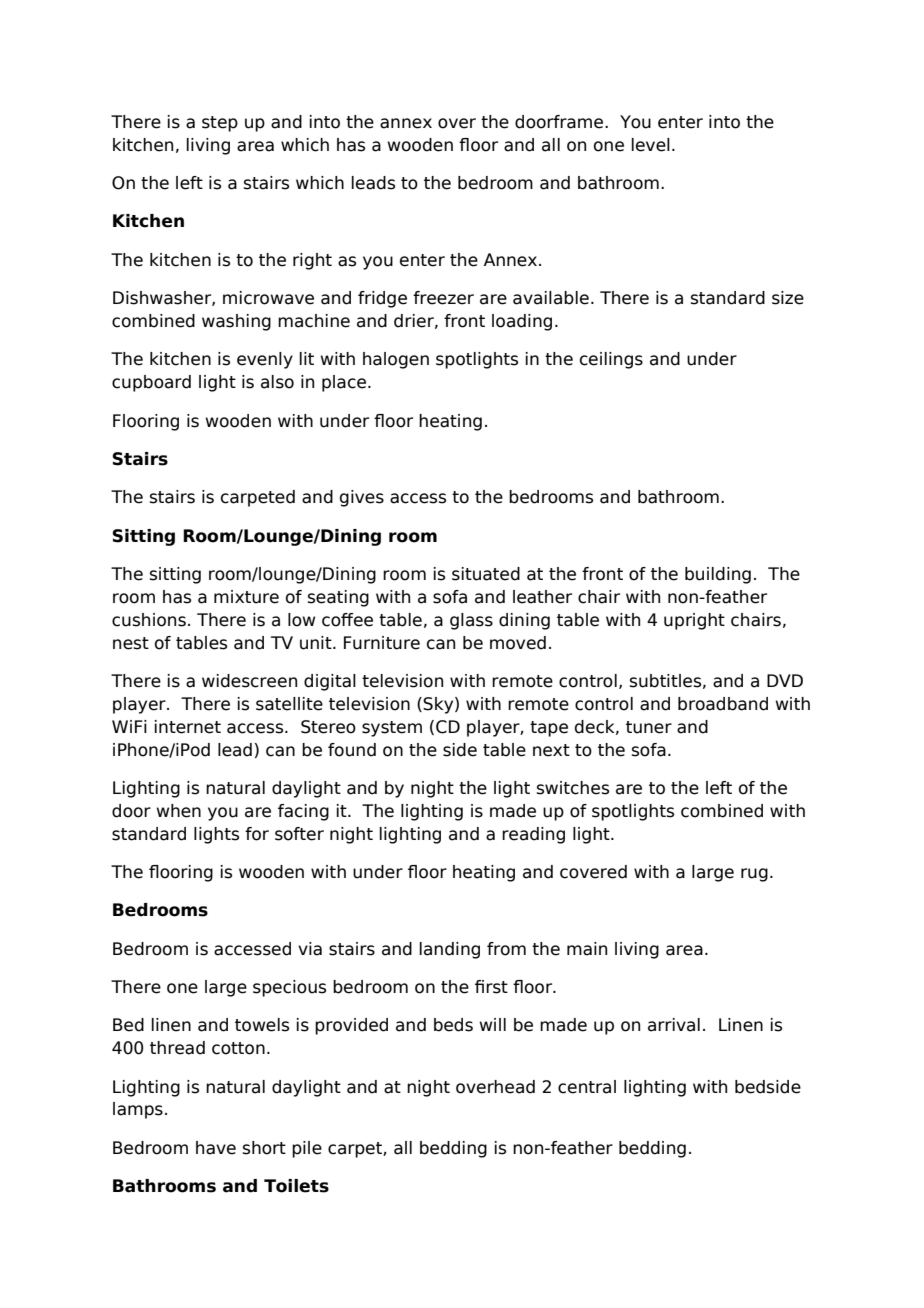  What do you see at coordinates (220, 124) in the screenshot?
I see `step` at bounding box center [220, 124].
